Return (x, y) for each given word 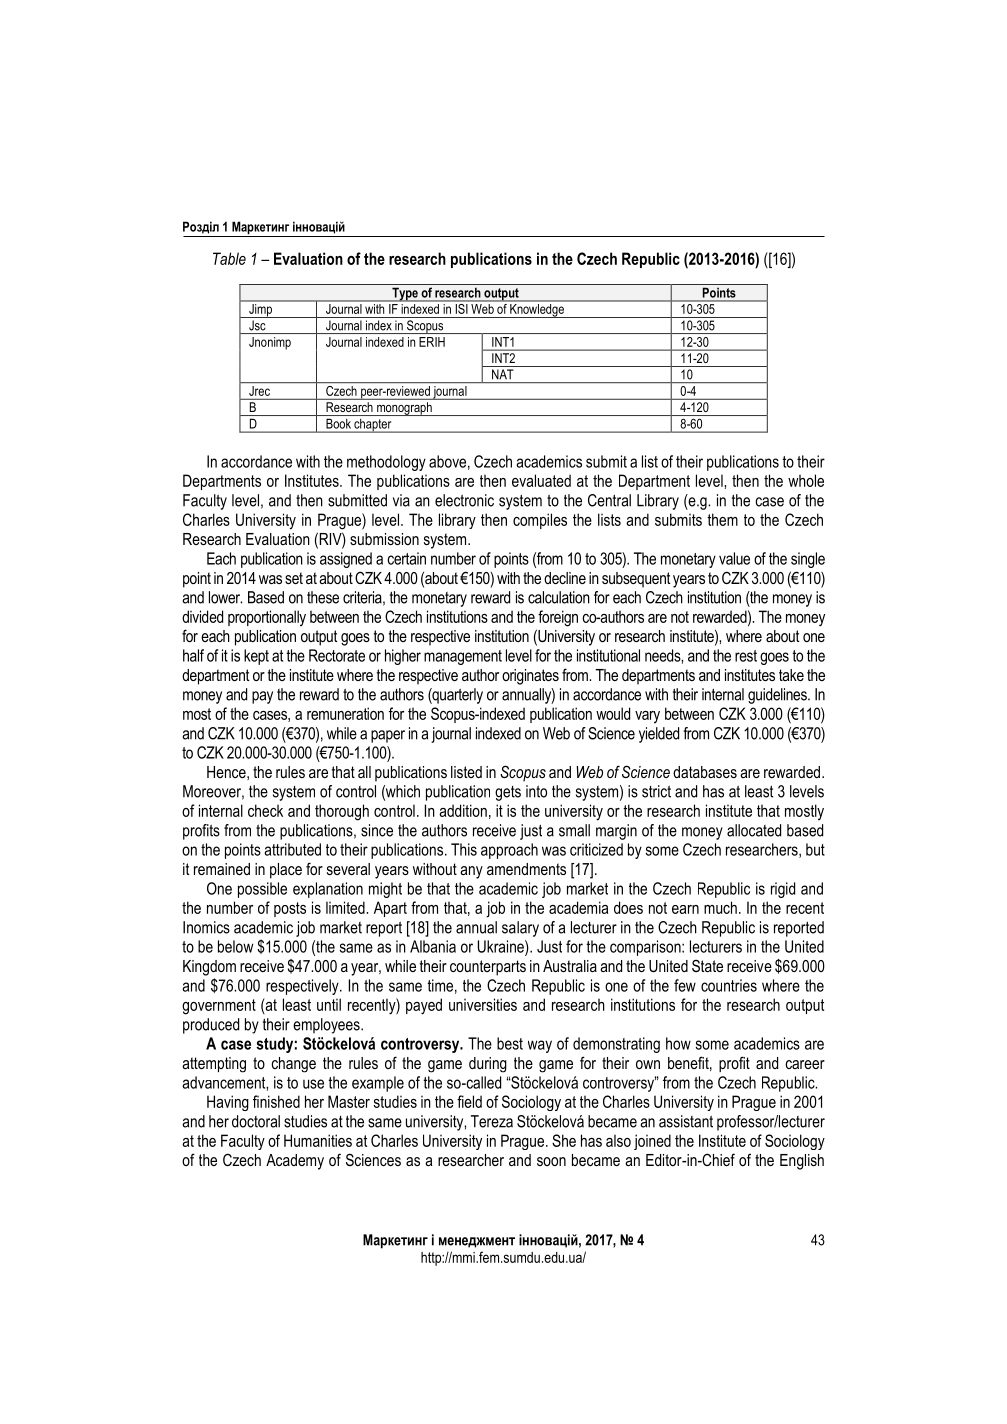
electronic (464, 500)
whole (806, 480)
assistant (686, 1121)
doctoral (256, 1121)
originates (530, 677)
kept (256, 657)
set (294, 578)
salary (520, 929)
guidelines (778, 696)
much (720, 907)
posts (290, 909)
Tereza (492, 1121)
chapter (373, 426)
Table (229, 258)
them (722, 519)
